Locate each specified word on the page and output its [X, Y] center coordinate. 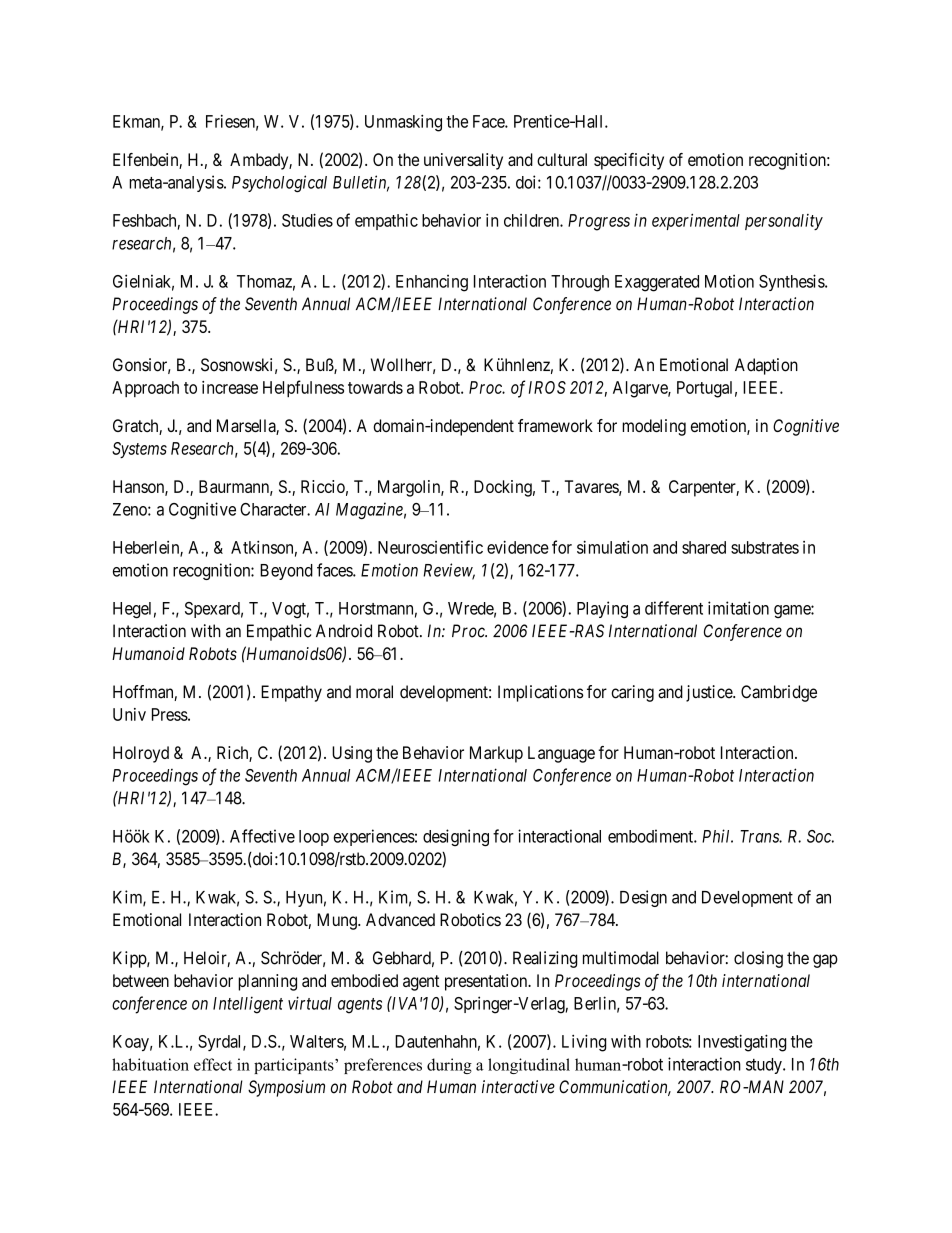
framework [555, 425]
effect [213, 1064]
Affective [262, 836]
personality [784, 222]
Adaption [766, 366]
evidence [518, 547]
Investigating [742, 1043]
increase [230, 387]
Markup [496, 754]
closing [758, 959]
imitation [738, 608]
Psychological [279, 184]
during [449, 1066]
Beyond [286, 572]
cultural [562, 159]
